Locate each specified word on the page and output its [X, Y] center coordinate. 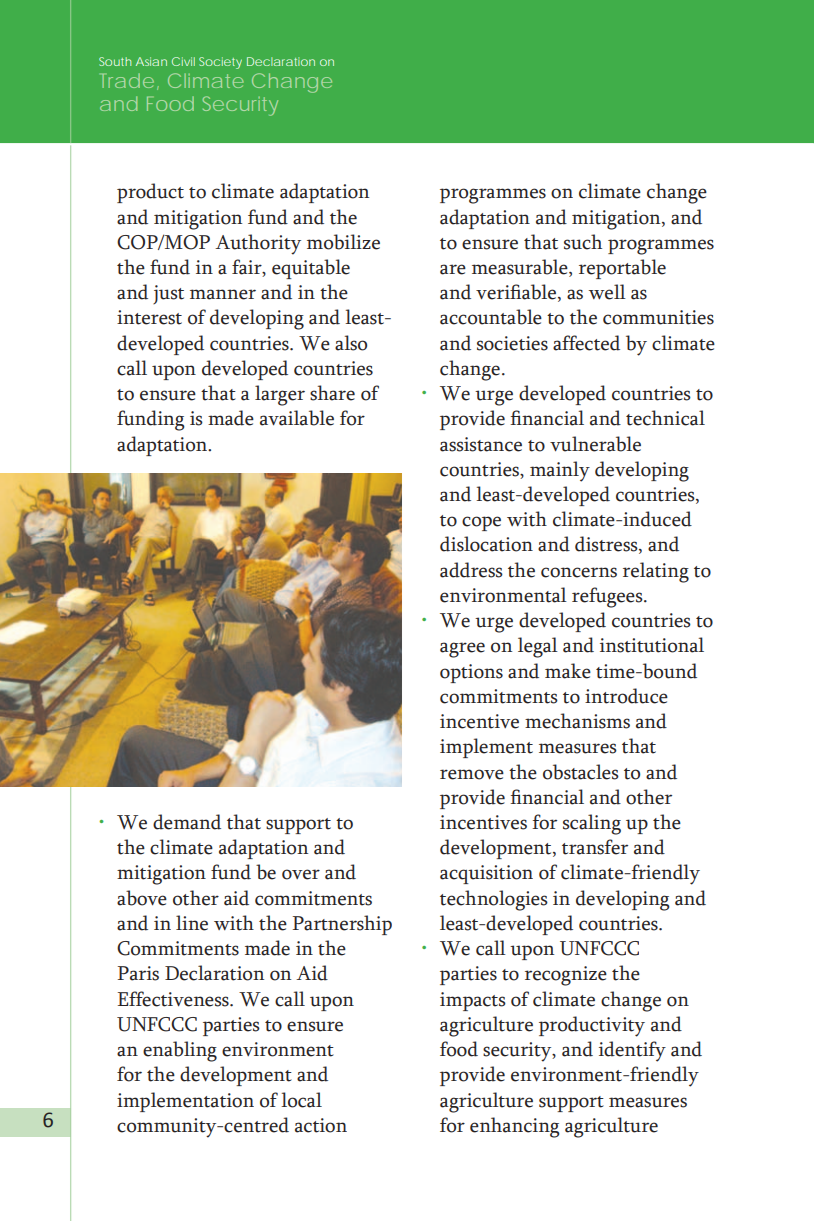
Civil [183, 61]
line [192, 923]
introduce [626, 696]
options [471, 673]
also [351, 343]
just [168, 294]
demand [187, 822]
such [583, 242]
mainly [560, 471]
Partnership [342, 925]
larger [280, 395]
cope [481, 523]
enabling [180, 1051]
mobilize [343, 242]
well [607, 292]
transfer [595, 847]
